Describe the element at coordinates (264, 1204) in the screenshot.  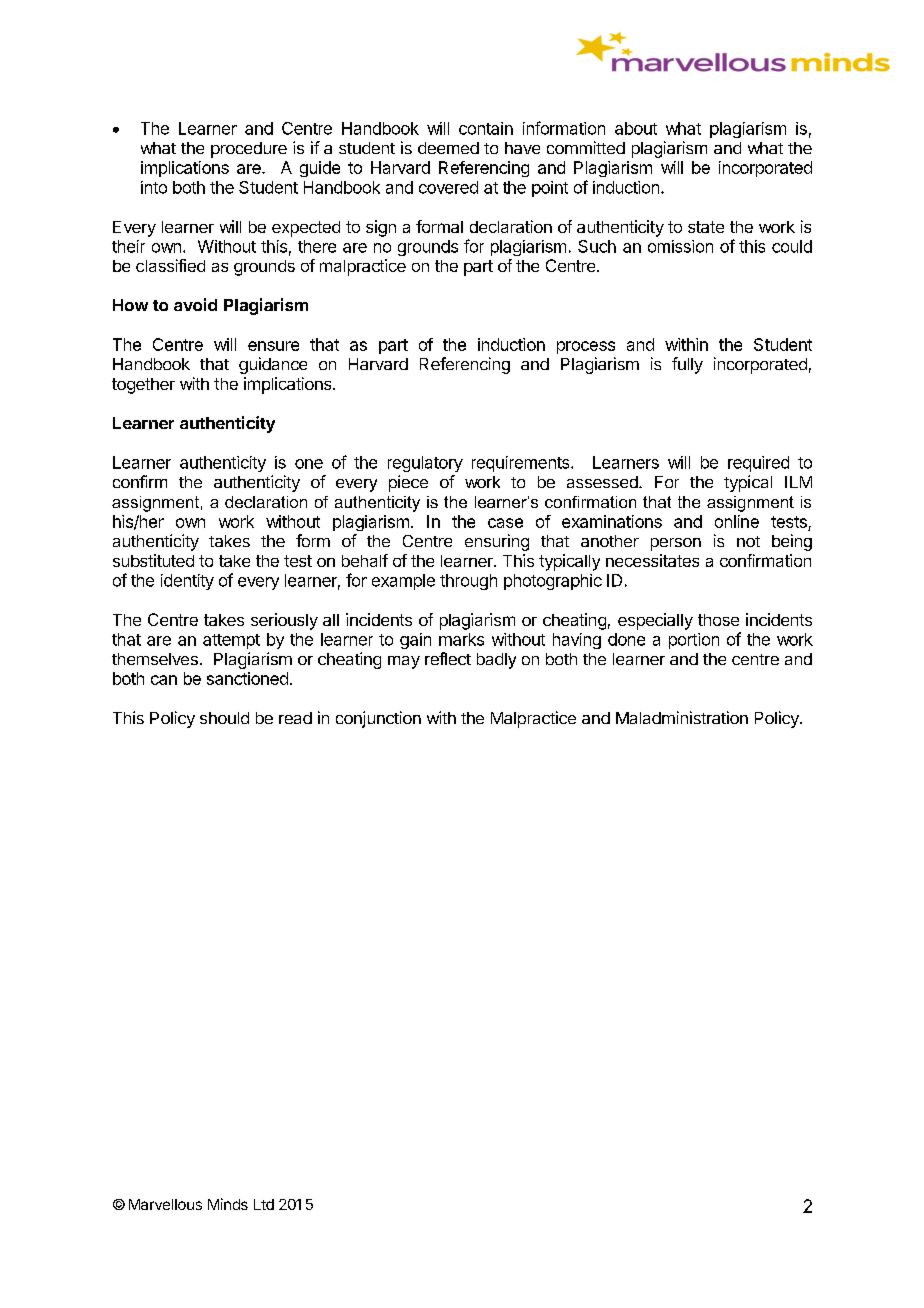
I see `Ltd` at that location.
